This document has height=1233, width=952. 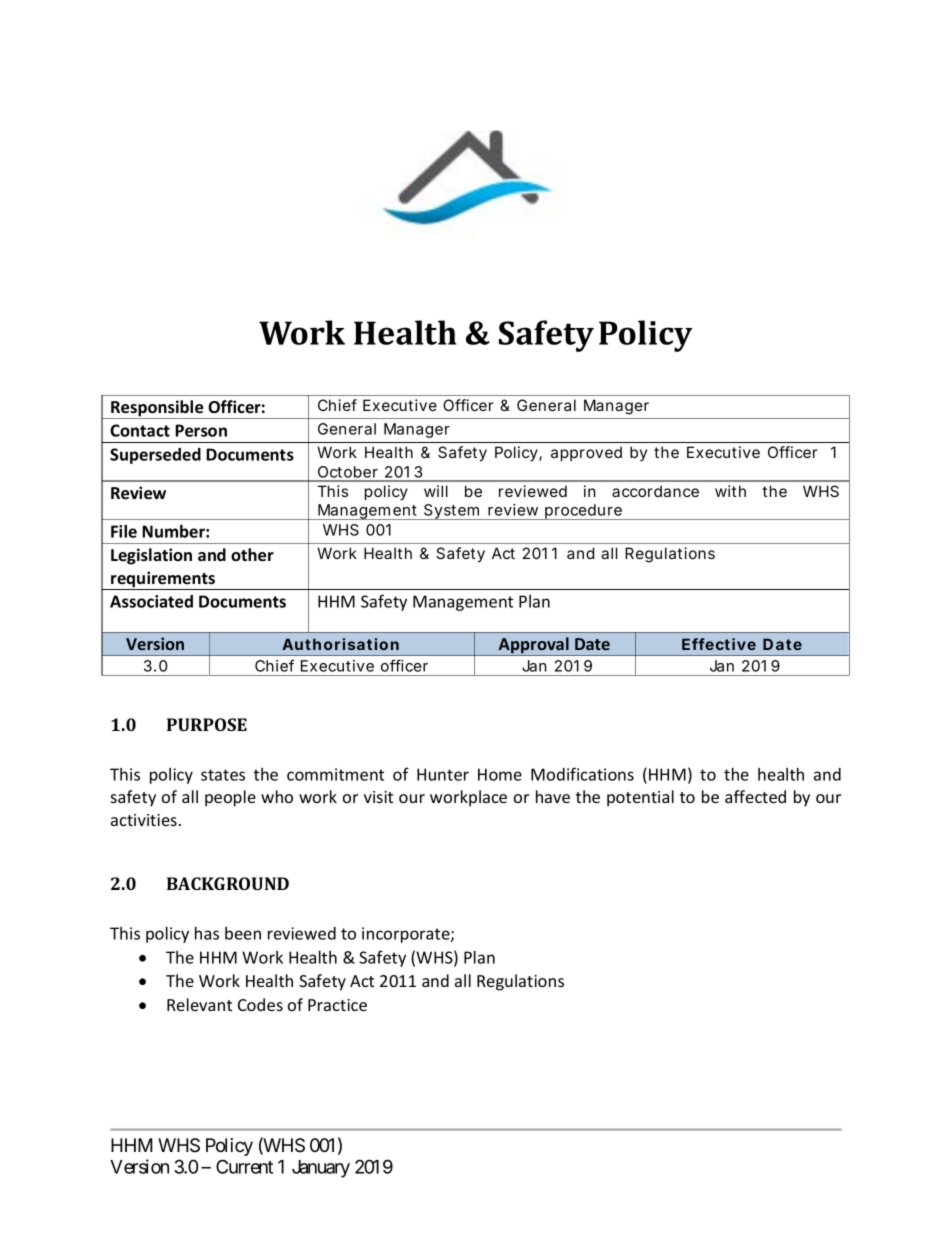 What do you see at coordinates (321, 1169) in the document?
I see `January` at bounding box center [321, 1169].
